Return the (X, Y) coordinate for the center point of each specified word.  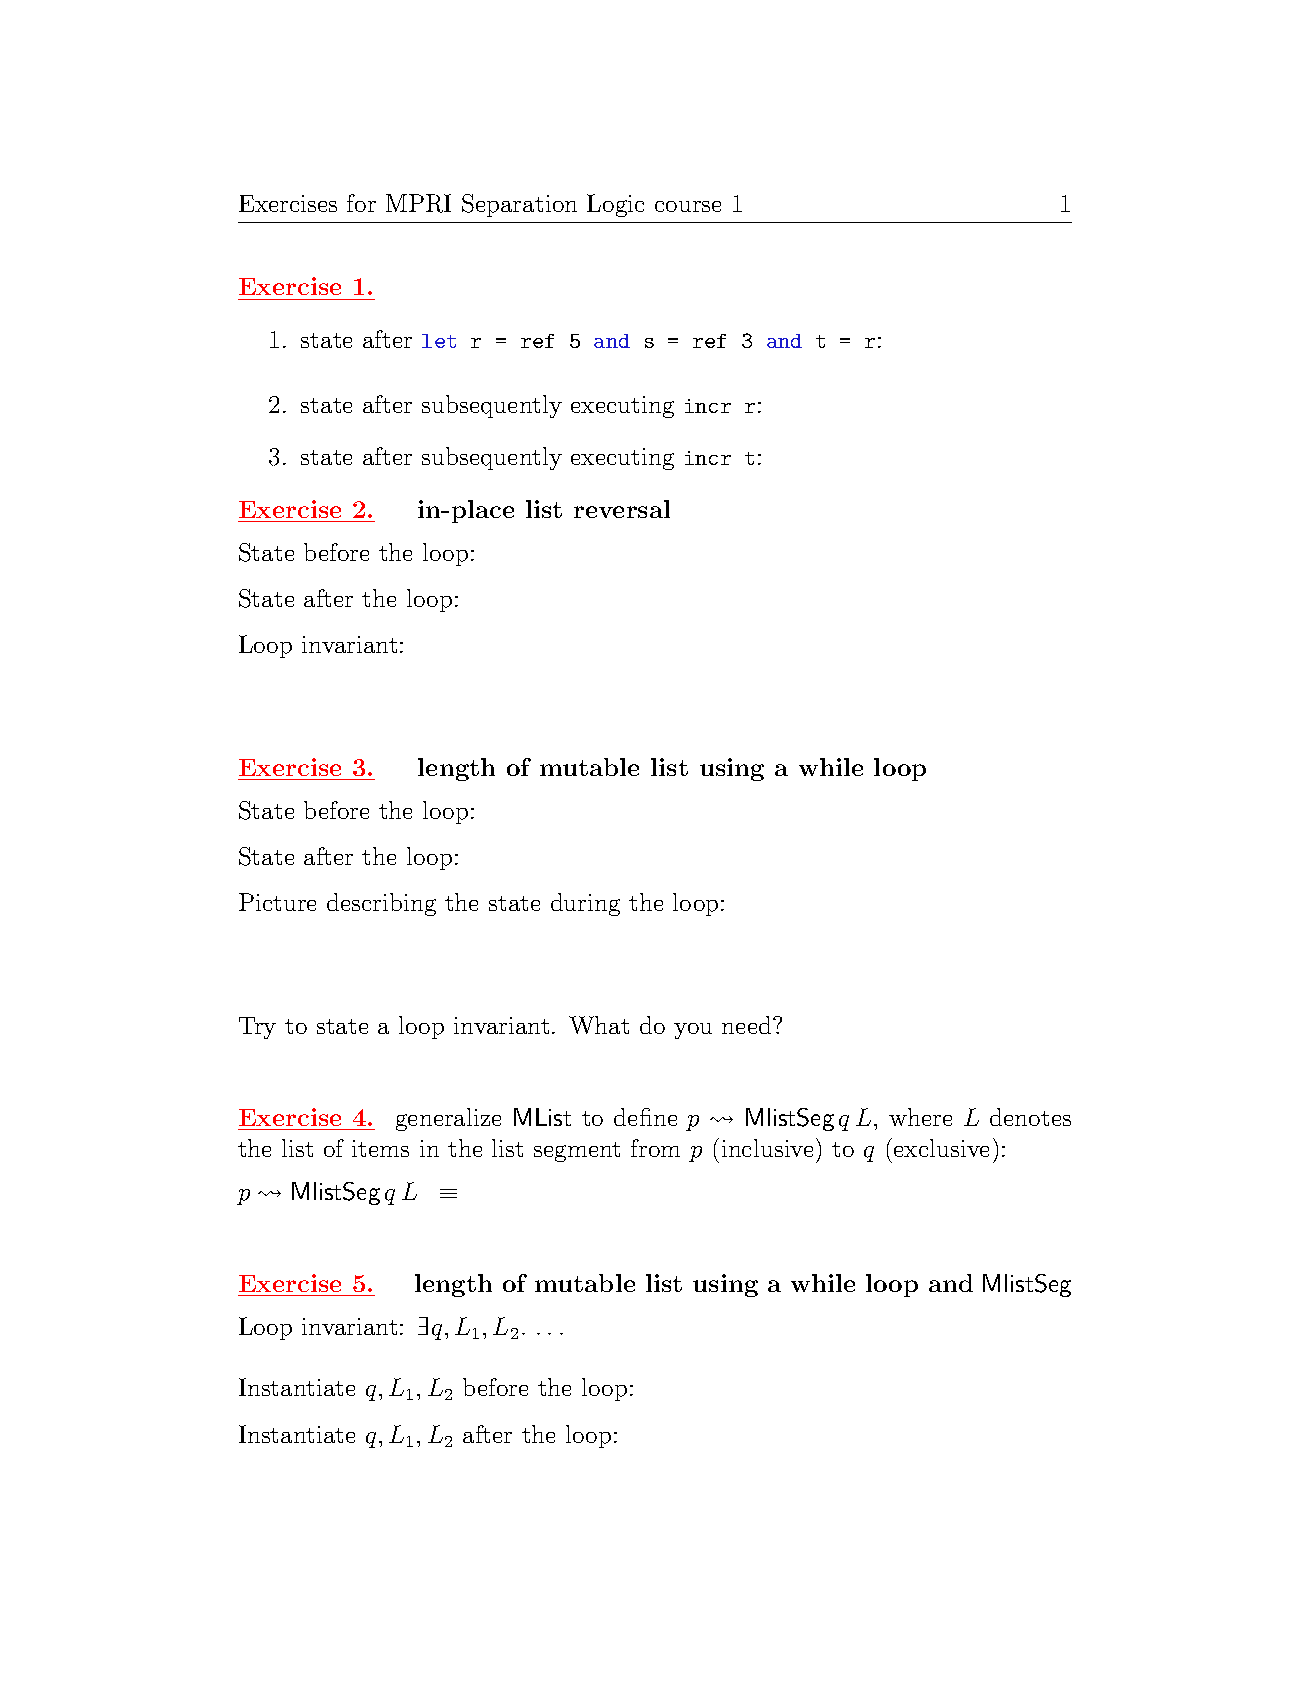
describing (381, 904)
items (380, 1148)
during (585, 904)
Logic (615, 205)
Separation (519, 205)
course (688, 206)
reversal (622, 509)
